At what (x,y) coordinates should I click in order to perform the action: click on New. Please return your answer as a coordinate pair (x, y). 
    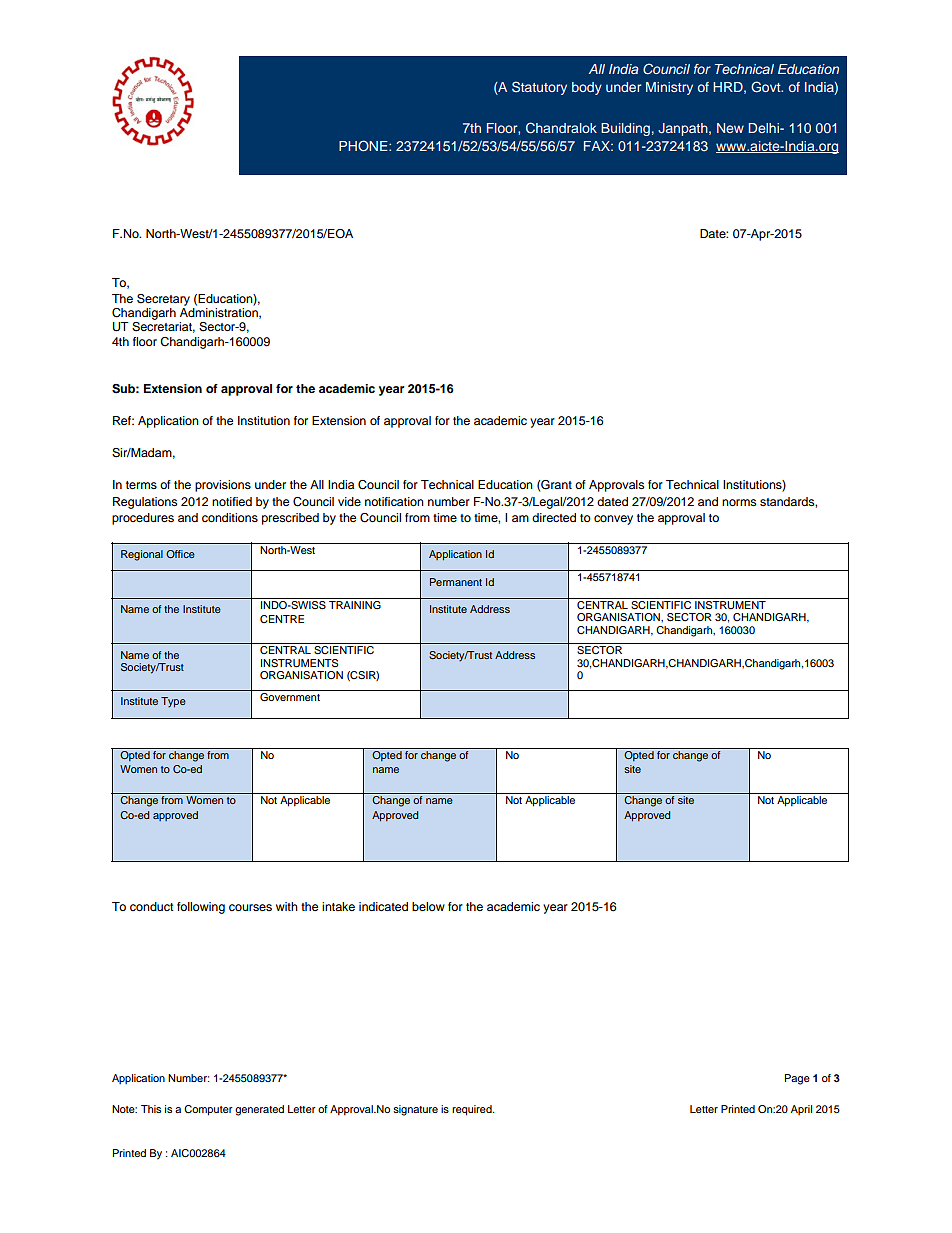
    Looking at the image, I should click on (730, 128).
